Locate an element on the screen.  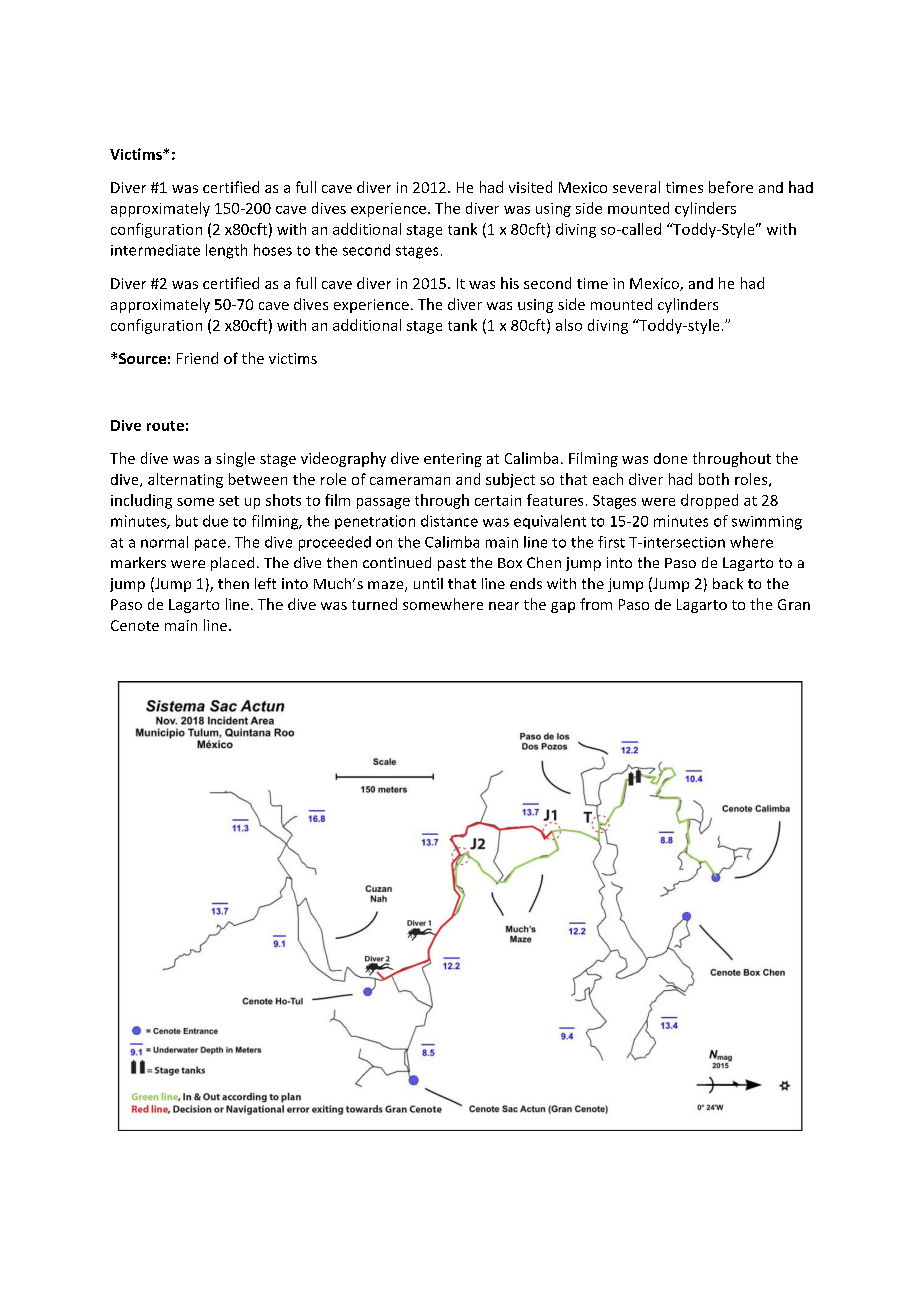
left is located at coordinates (265, 583).
